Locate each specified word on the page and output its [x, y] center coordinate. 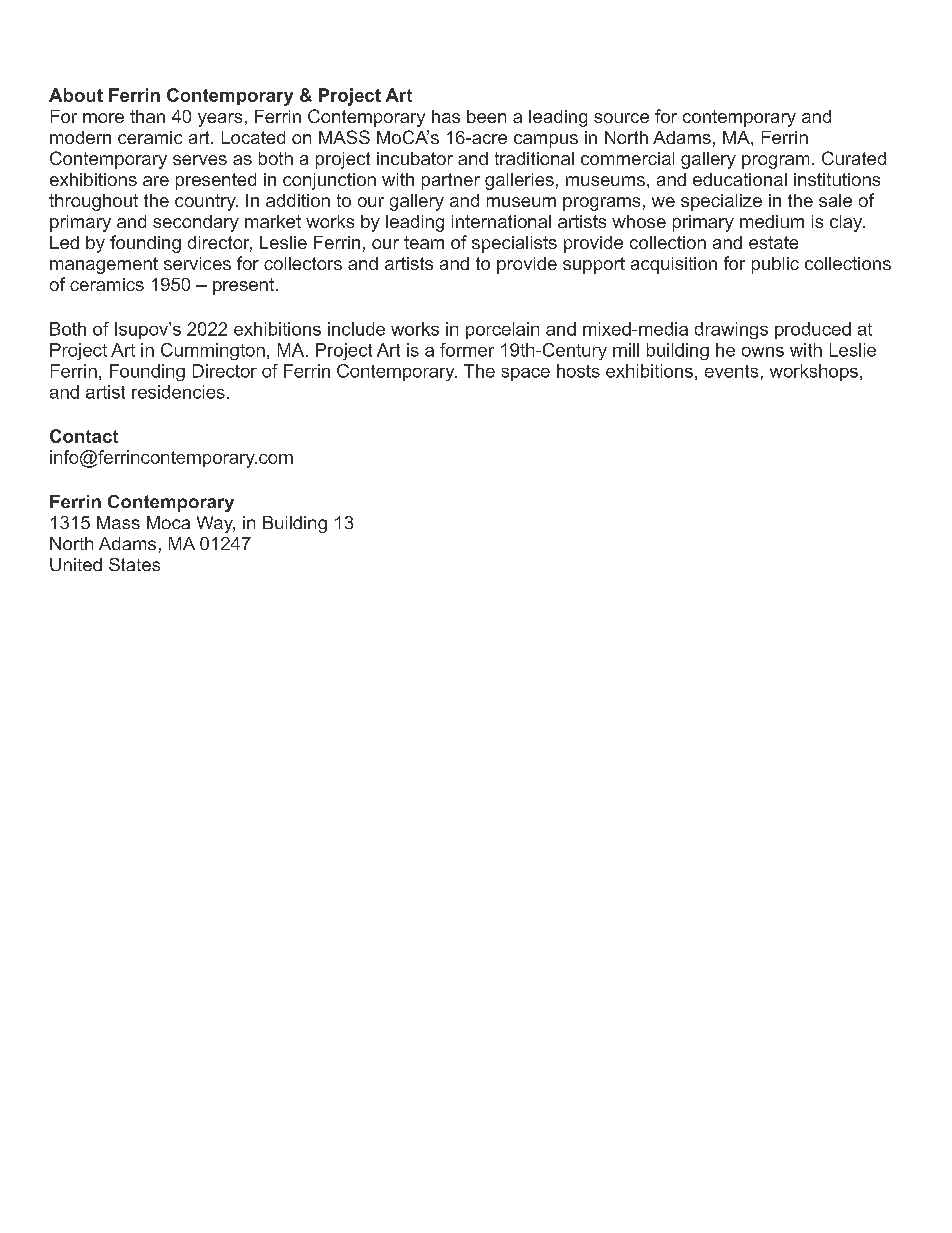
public [775, 265]
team [424, 242]
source [621, 118]
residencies [178, 392]
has [446, 116]
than [147, 116]
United [76, 564]
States [134, 564]
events [731, 371]
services [197, 263]
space [526, 374]
